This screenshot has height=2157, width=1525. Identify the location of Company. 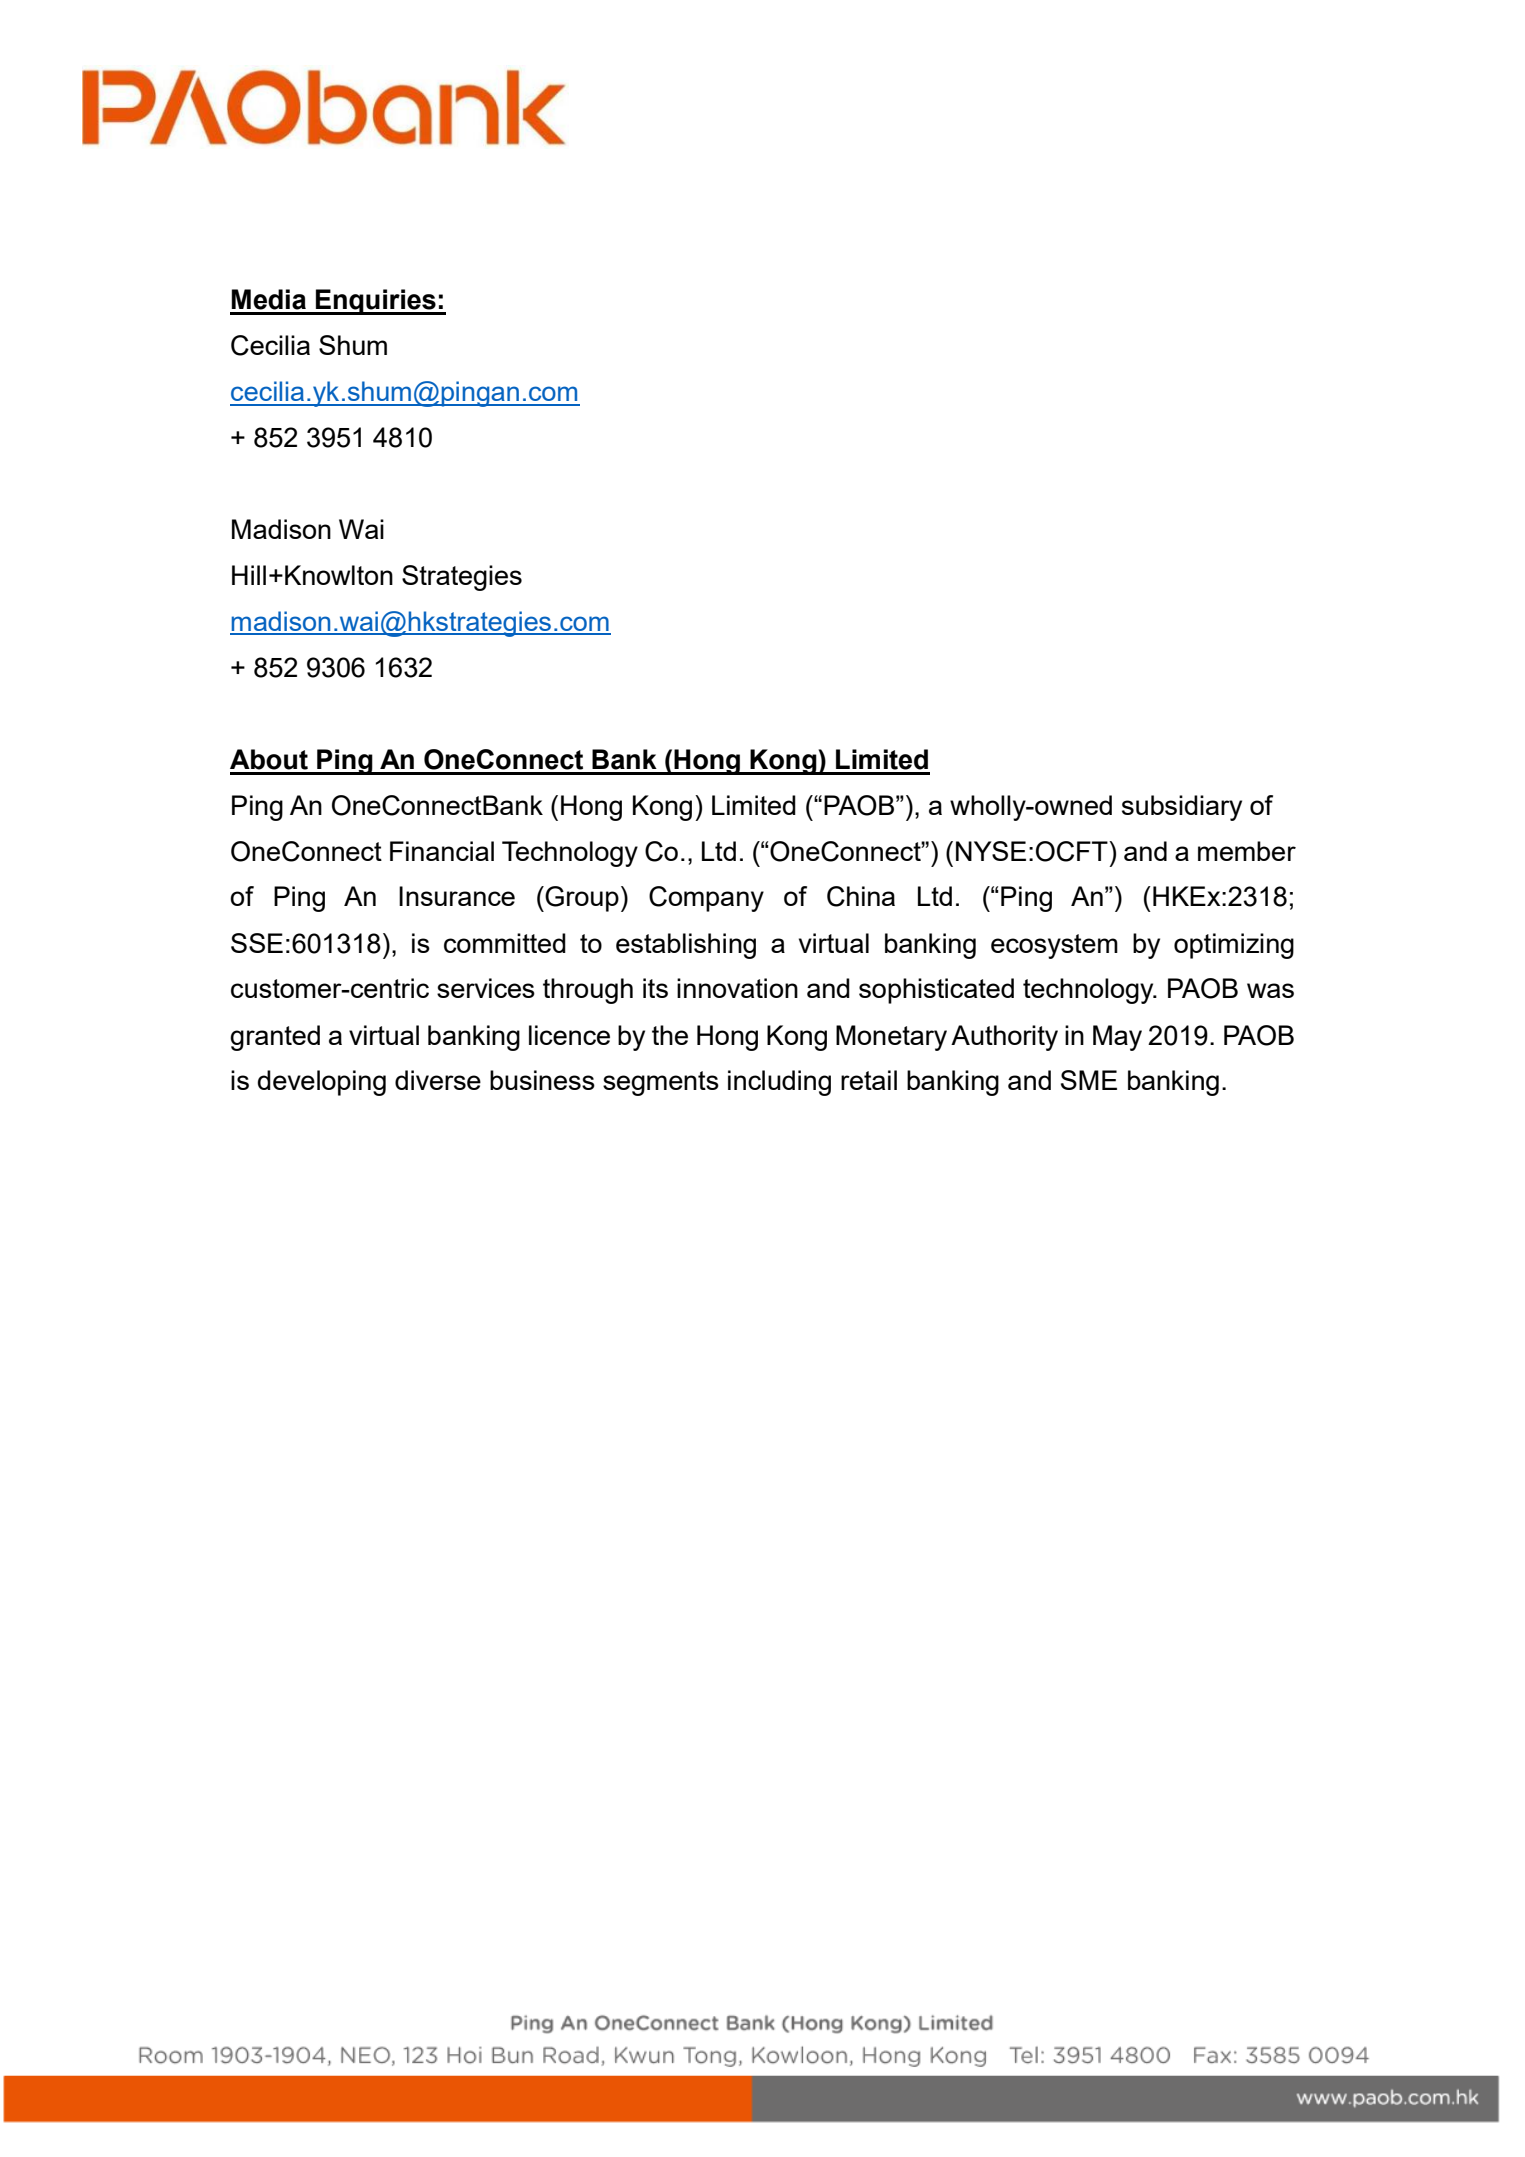
(706, 899).
